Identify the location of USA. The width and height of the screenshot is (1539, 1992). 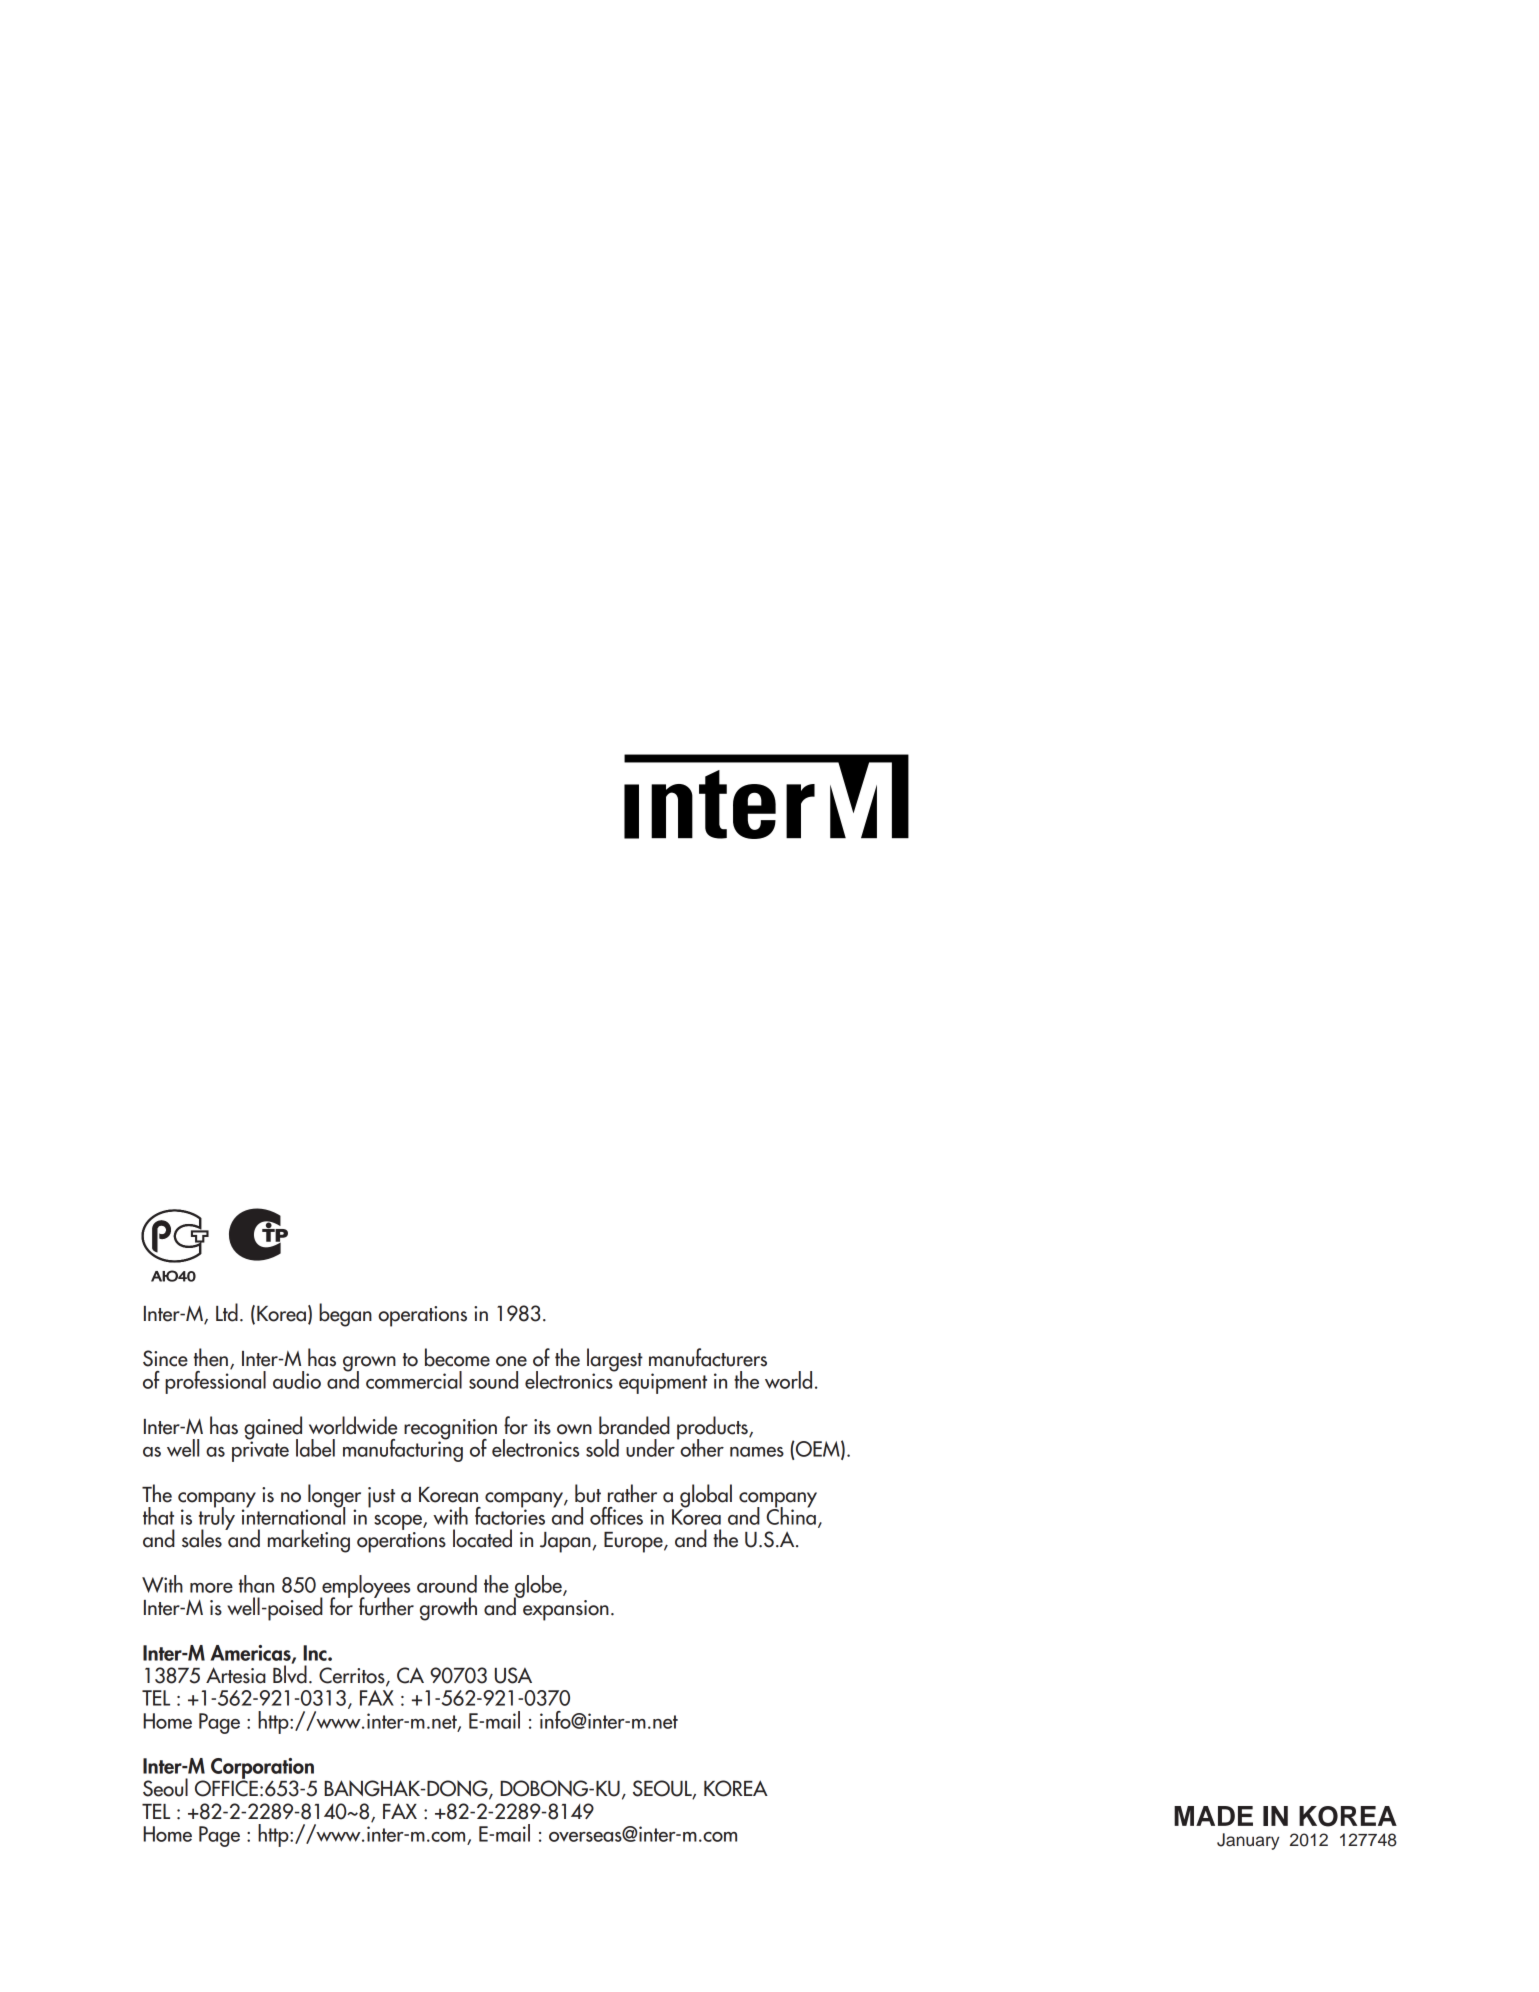
(513, 1675).
